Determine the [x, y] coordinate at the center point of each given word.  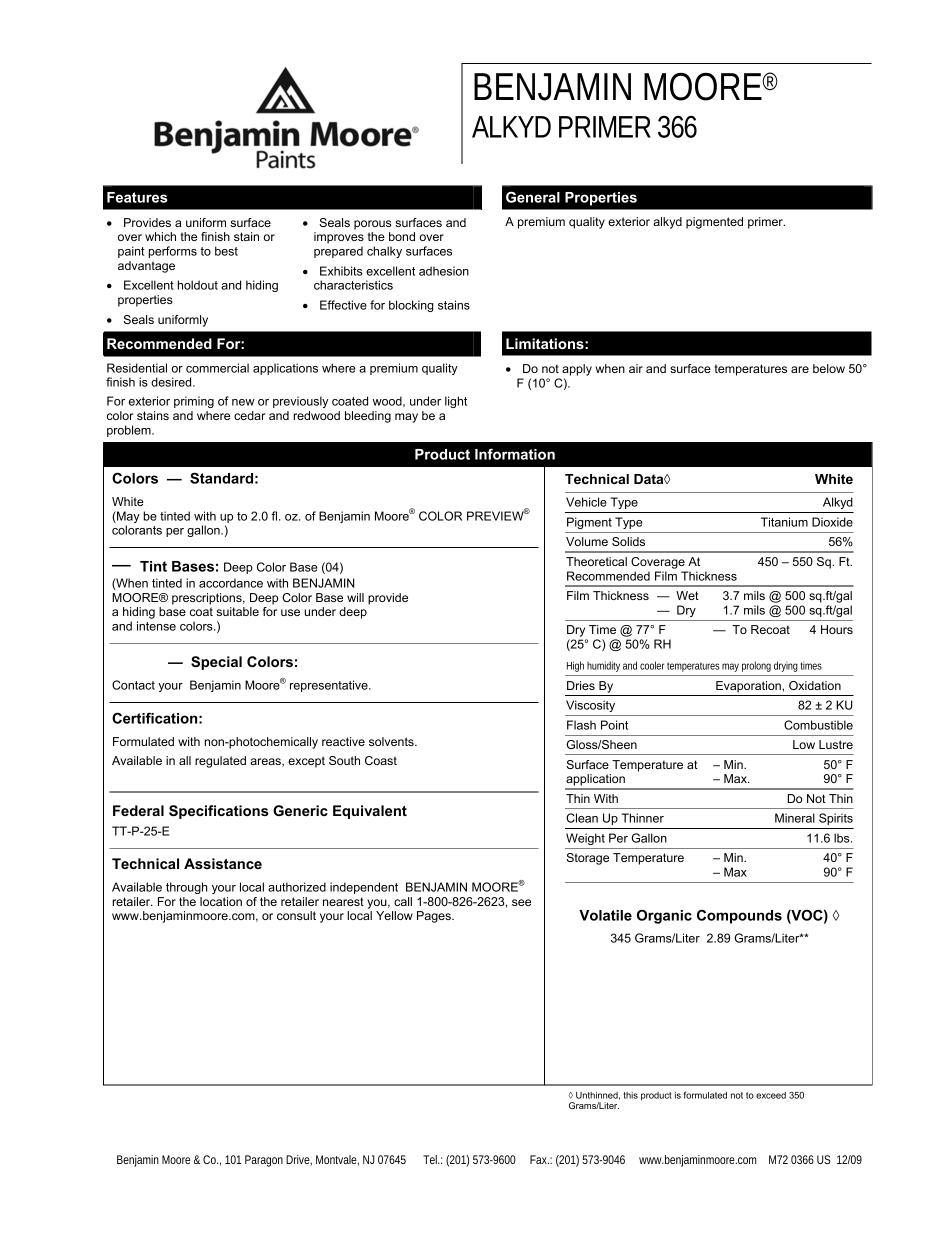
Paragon [264, 1161]
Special [216, 663]
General [533, 197]
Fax [539, 1159]
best [226, 251]
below [829, 368]
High [575, 666]
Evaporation [749, 687]
